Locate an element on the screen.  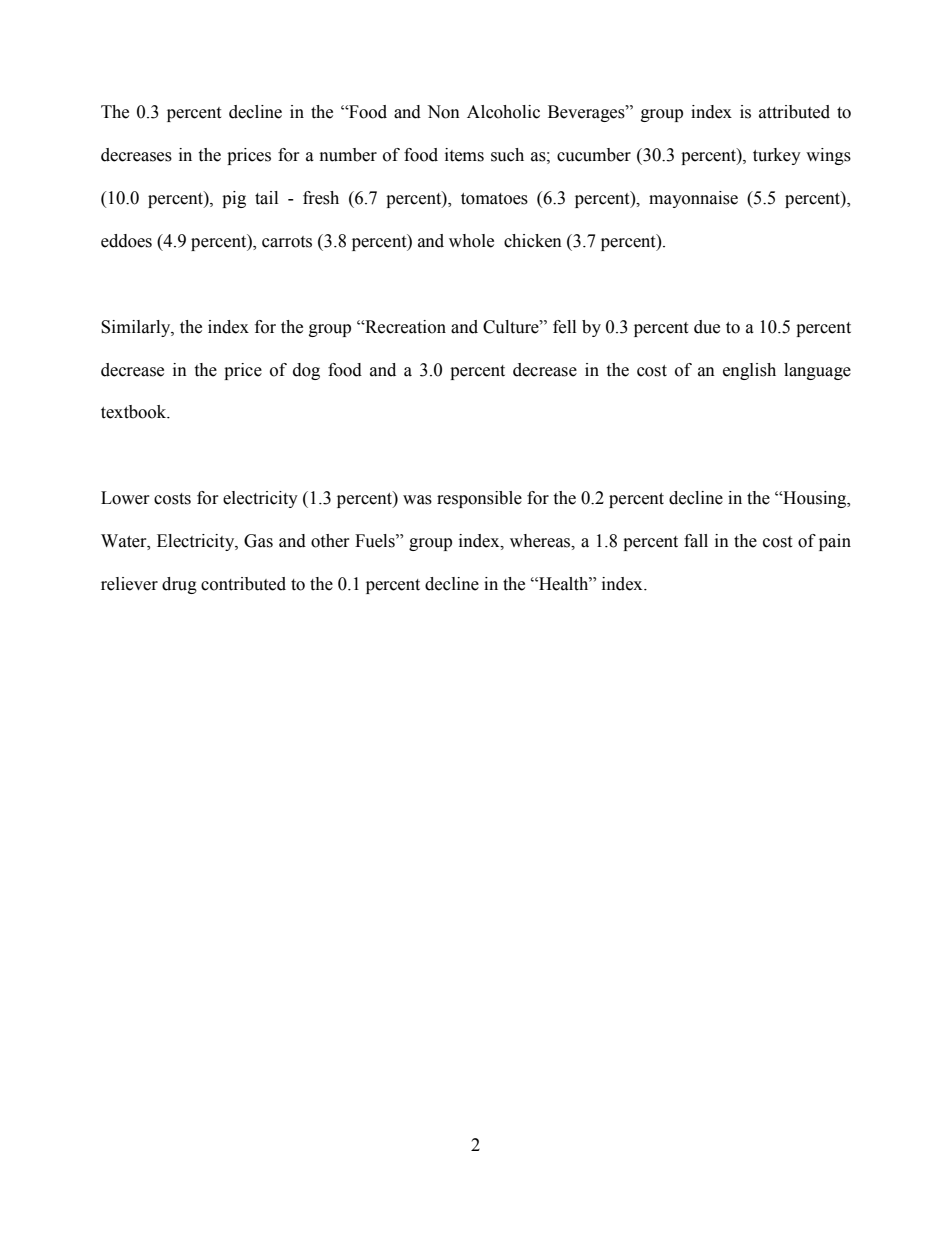
whole is located at coordinates (471, 241).
